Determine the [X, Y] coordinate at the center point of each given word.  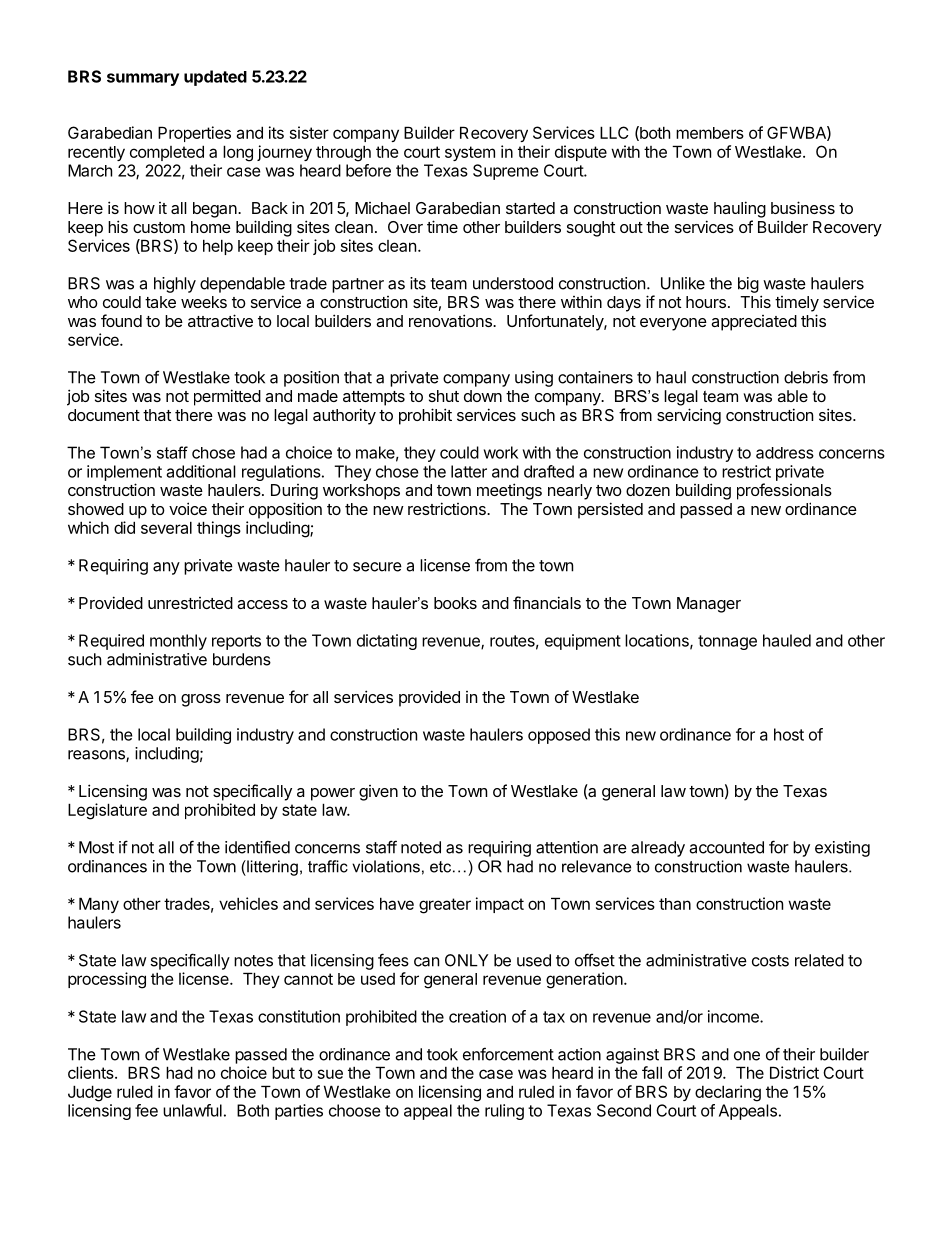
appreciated [754, 323]
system [470, 153]
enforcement [508, 1054]
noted [421, 847]
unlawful [192, 1110]
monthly [178, 642]
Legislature [107, 811]
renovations [451, 320]
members [710, 133]
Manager [709, 605]
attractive [220, 320]
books [455, 603]
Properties [194, 134]
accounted [726, 847]
